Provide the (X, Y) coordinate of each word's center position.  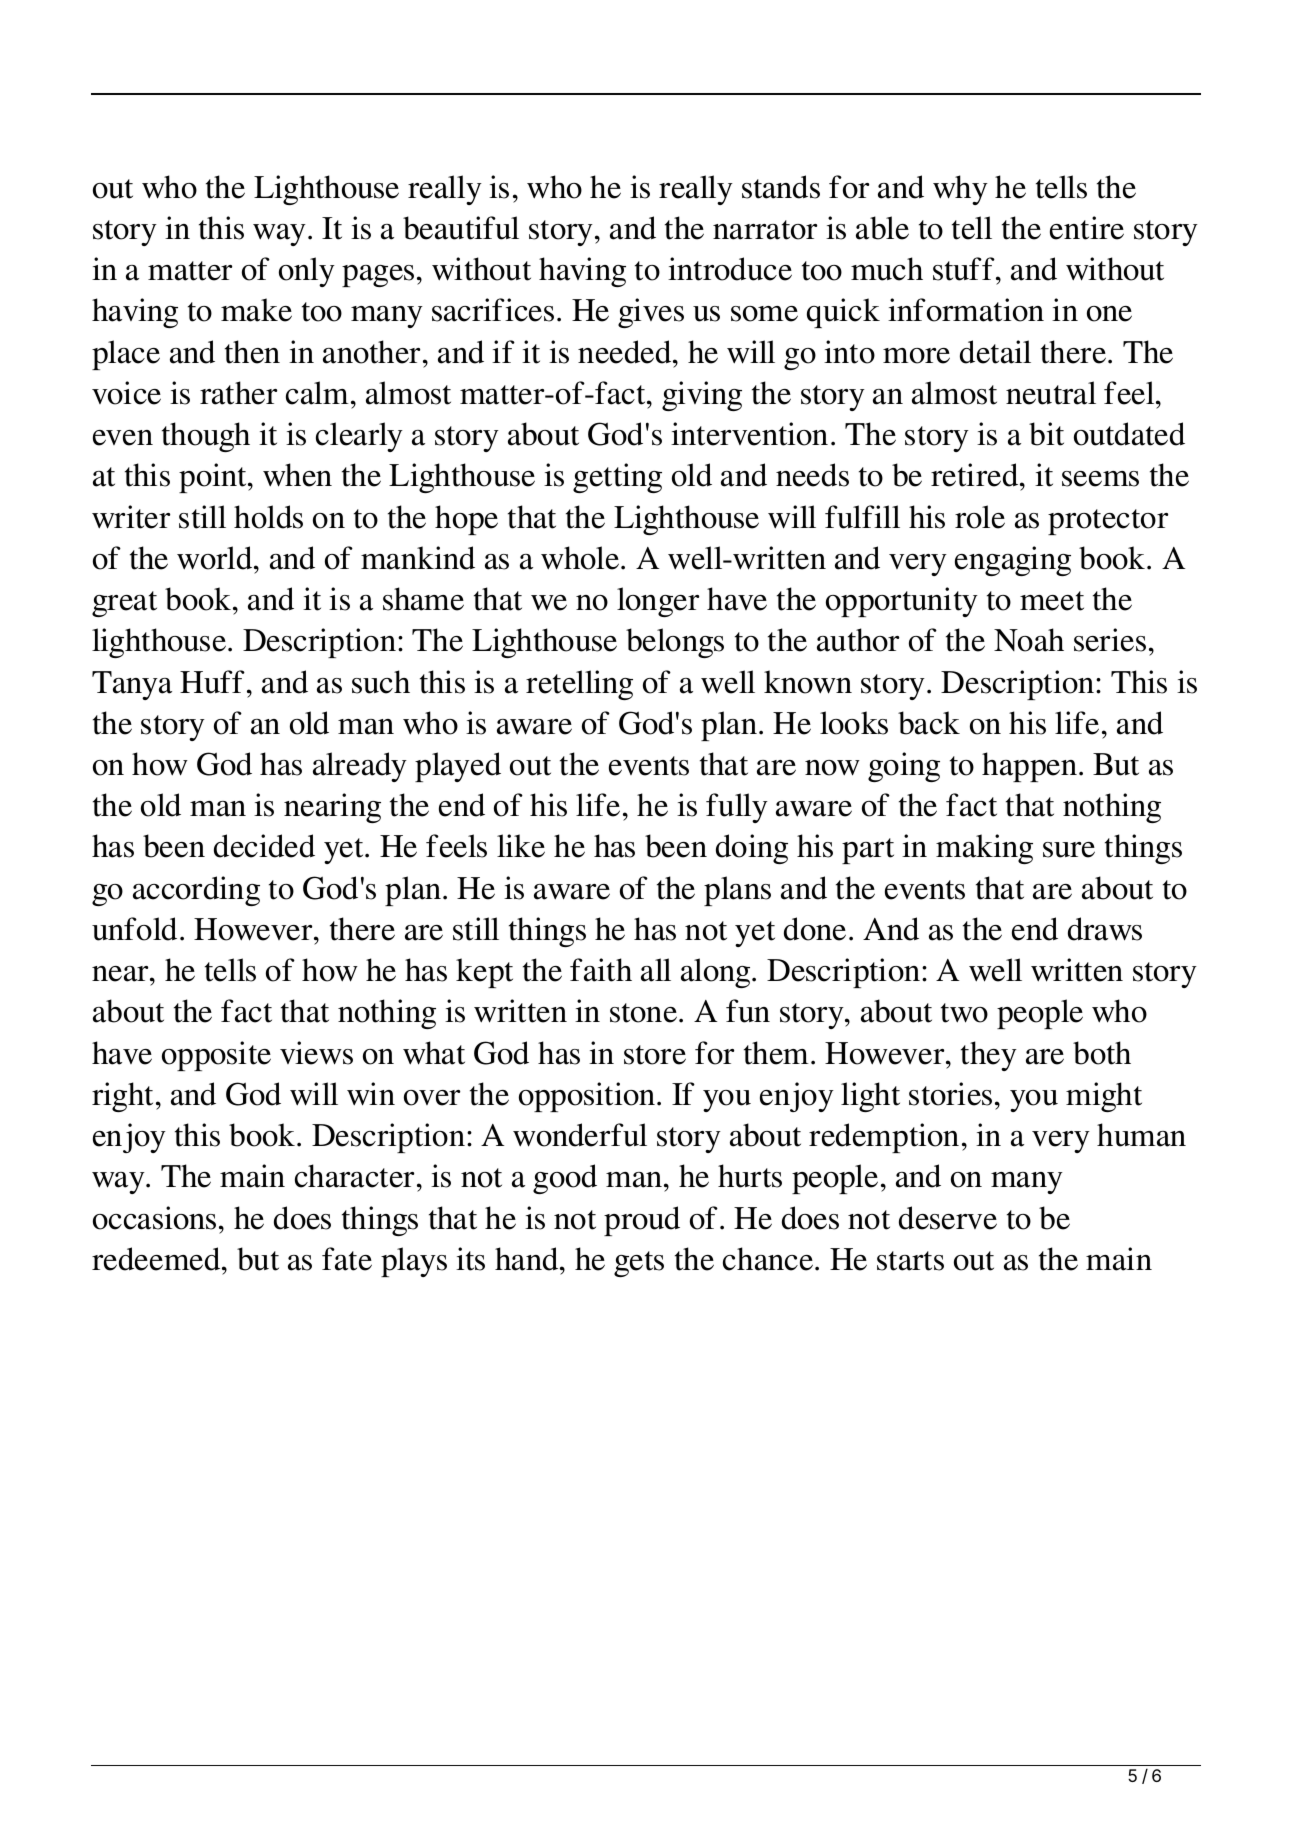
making (984, 849)
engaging (1013, 561)
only (307, 272)
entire (1087, 228)
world (216, 558)
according (196, 891)
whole (581, 558)
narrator (765, 230)
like (521, 846)
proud (642, 1221)
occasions (154, 1218)
